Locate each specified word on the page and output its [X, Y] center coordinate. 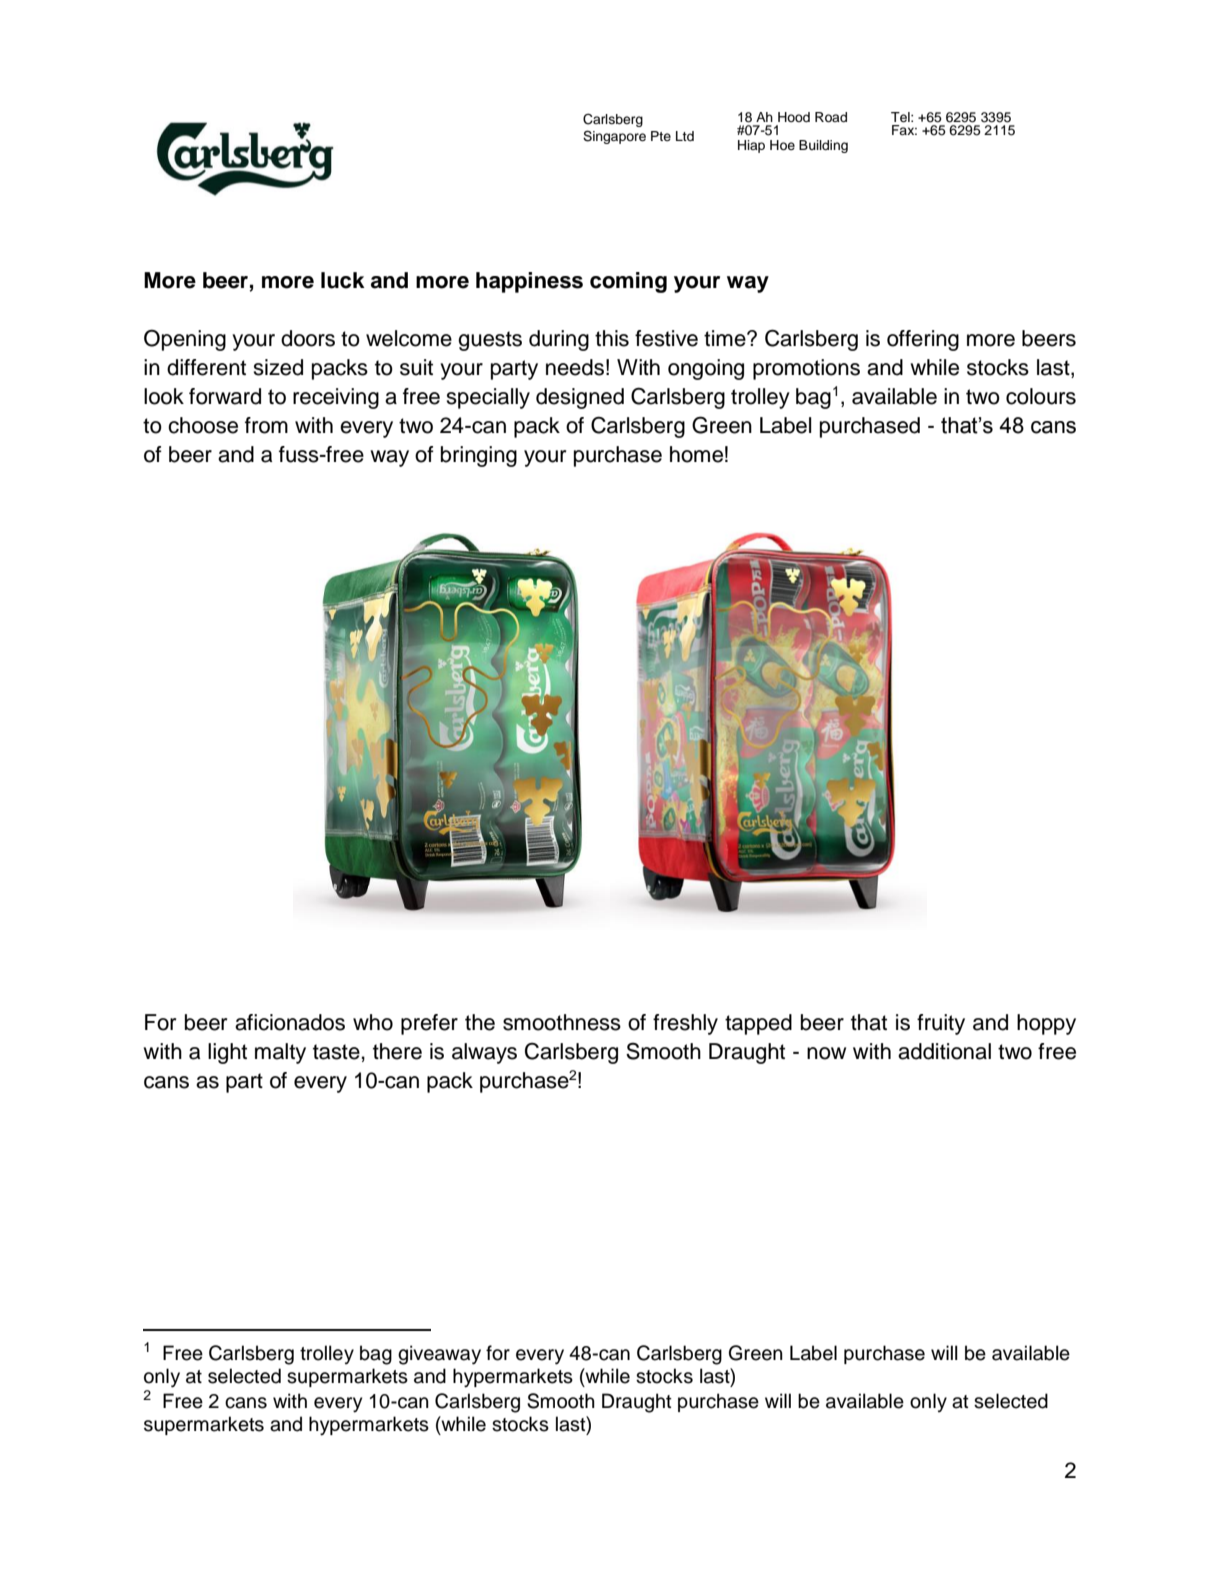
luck [343, 280]
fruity [941, 1024]
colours [1041, 396]
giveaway [439, 1355]
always [484, 1053]
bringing [479, 456]
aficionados [290, 1022]
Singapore [614, 137]
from [266, 425]
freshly [685, 1024]
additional [944, 1051]
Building [823, 146]
